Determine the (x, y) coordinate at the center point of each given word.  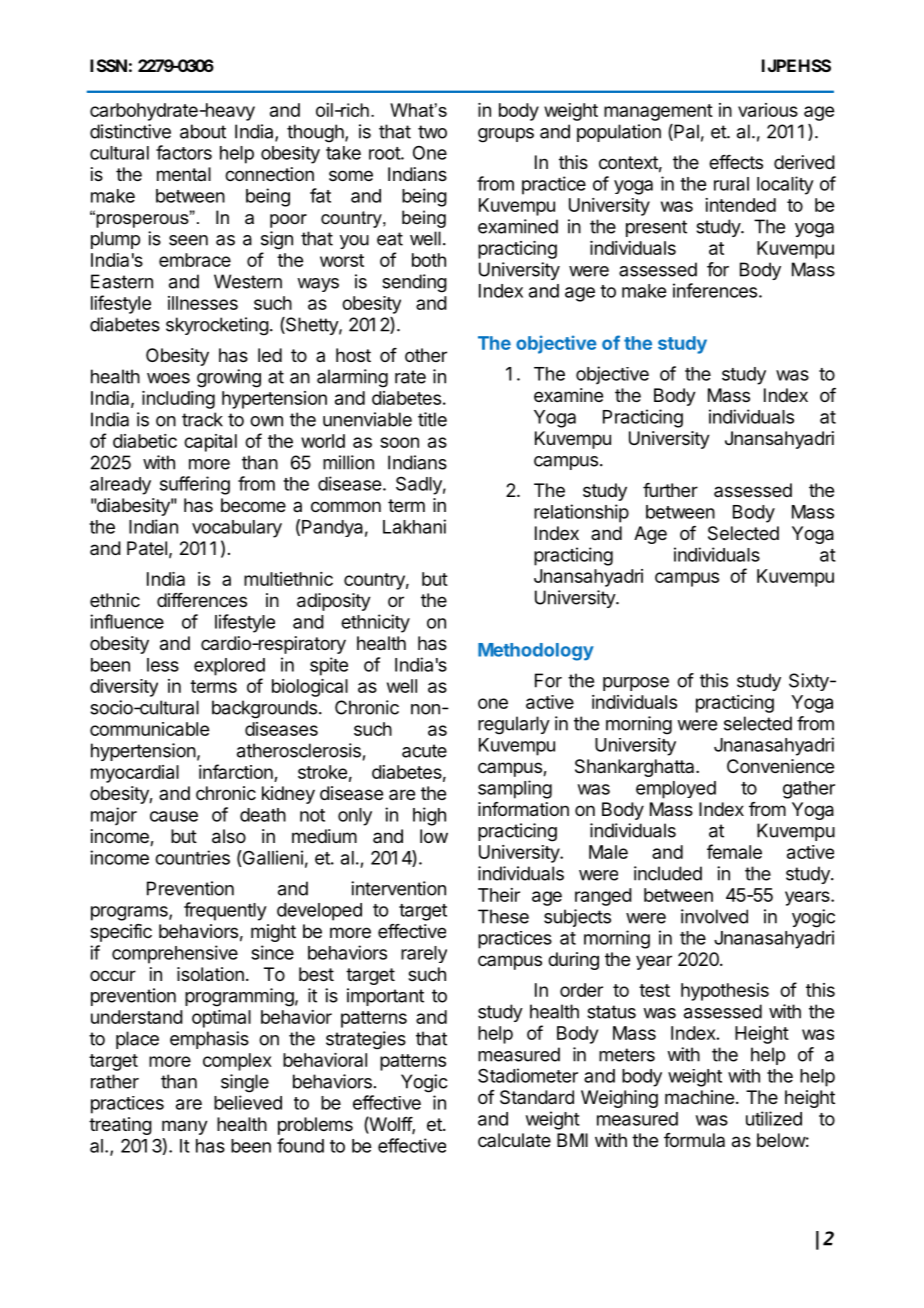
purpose (636, 684)
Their (499, 895)
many (185, 1127)
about (203, 131)
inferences (715, 290)
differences (202, 600)
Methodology (536, 652)
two (432, 132)
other (426, 355)
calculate (514, 1140)
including (178, 400)
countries (192, 857)
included (668, 873)
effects (736, 162)
